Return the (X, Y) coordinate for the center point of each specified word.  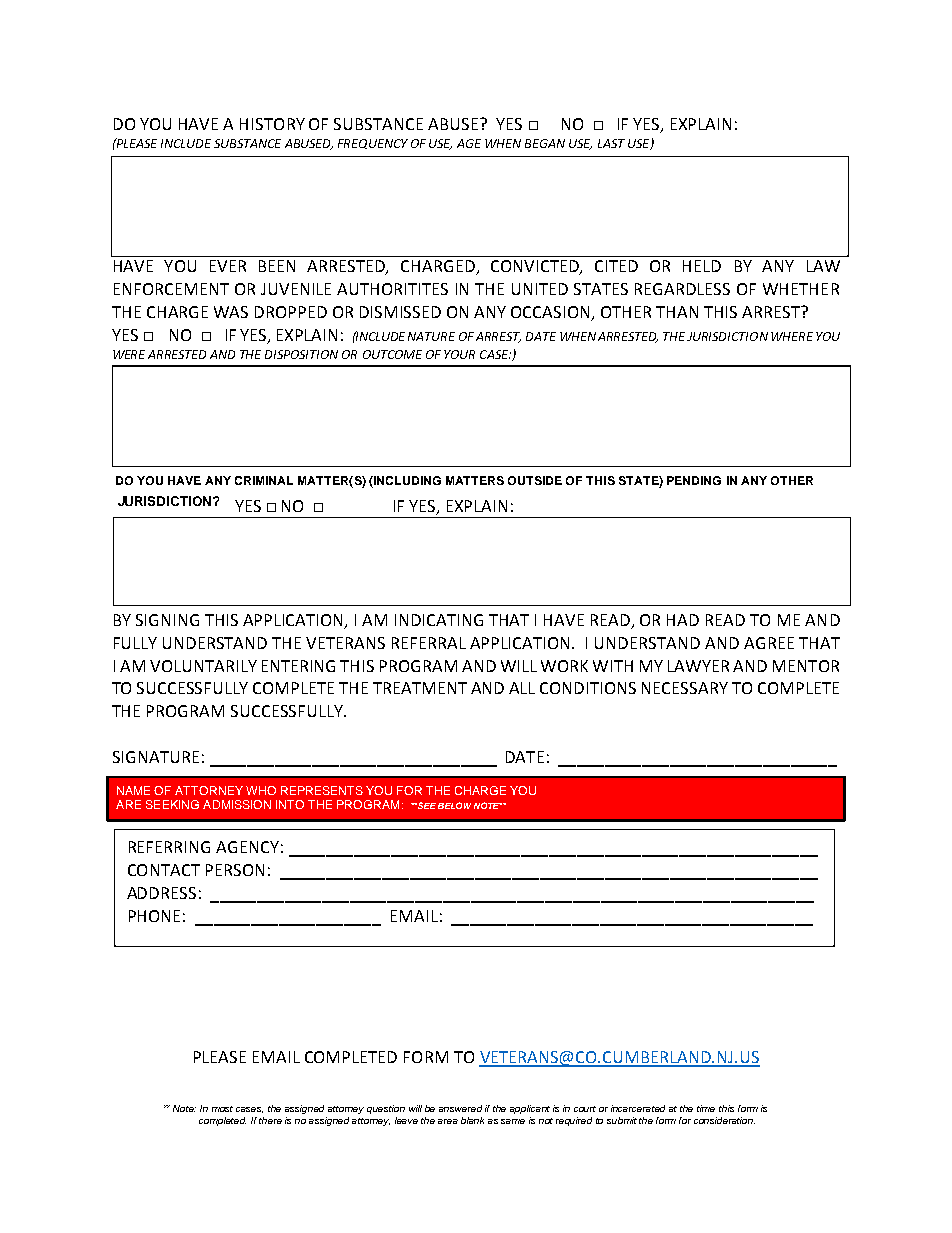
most (222, 1109)
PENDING (694, 480)
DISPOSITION (301, 354)
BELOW (454, 805)
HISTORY (272, 124)
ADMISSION (237, 804)
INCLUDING (406, 482)
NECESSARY (685, 688)
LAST (611, 143)
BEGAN (545, 143)
